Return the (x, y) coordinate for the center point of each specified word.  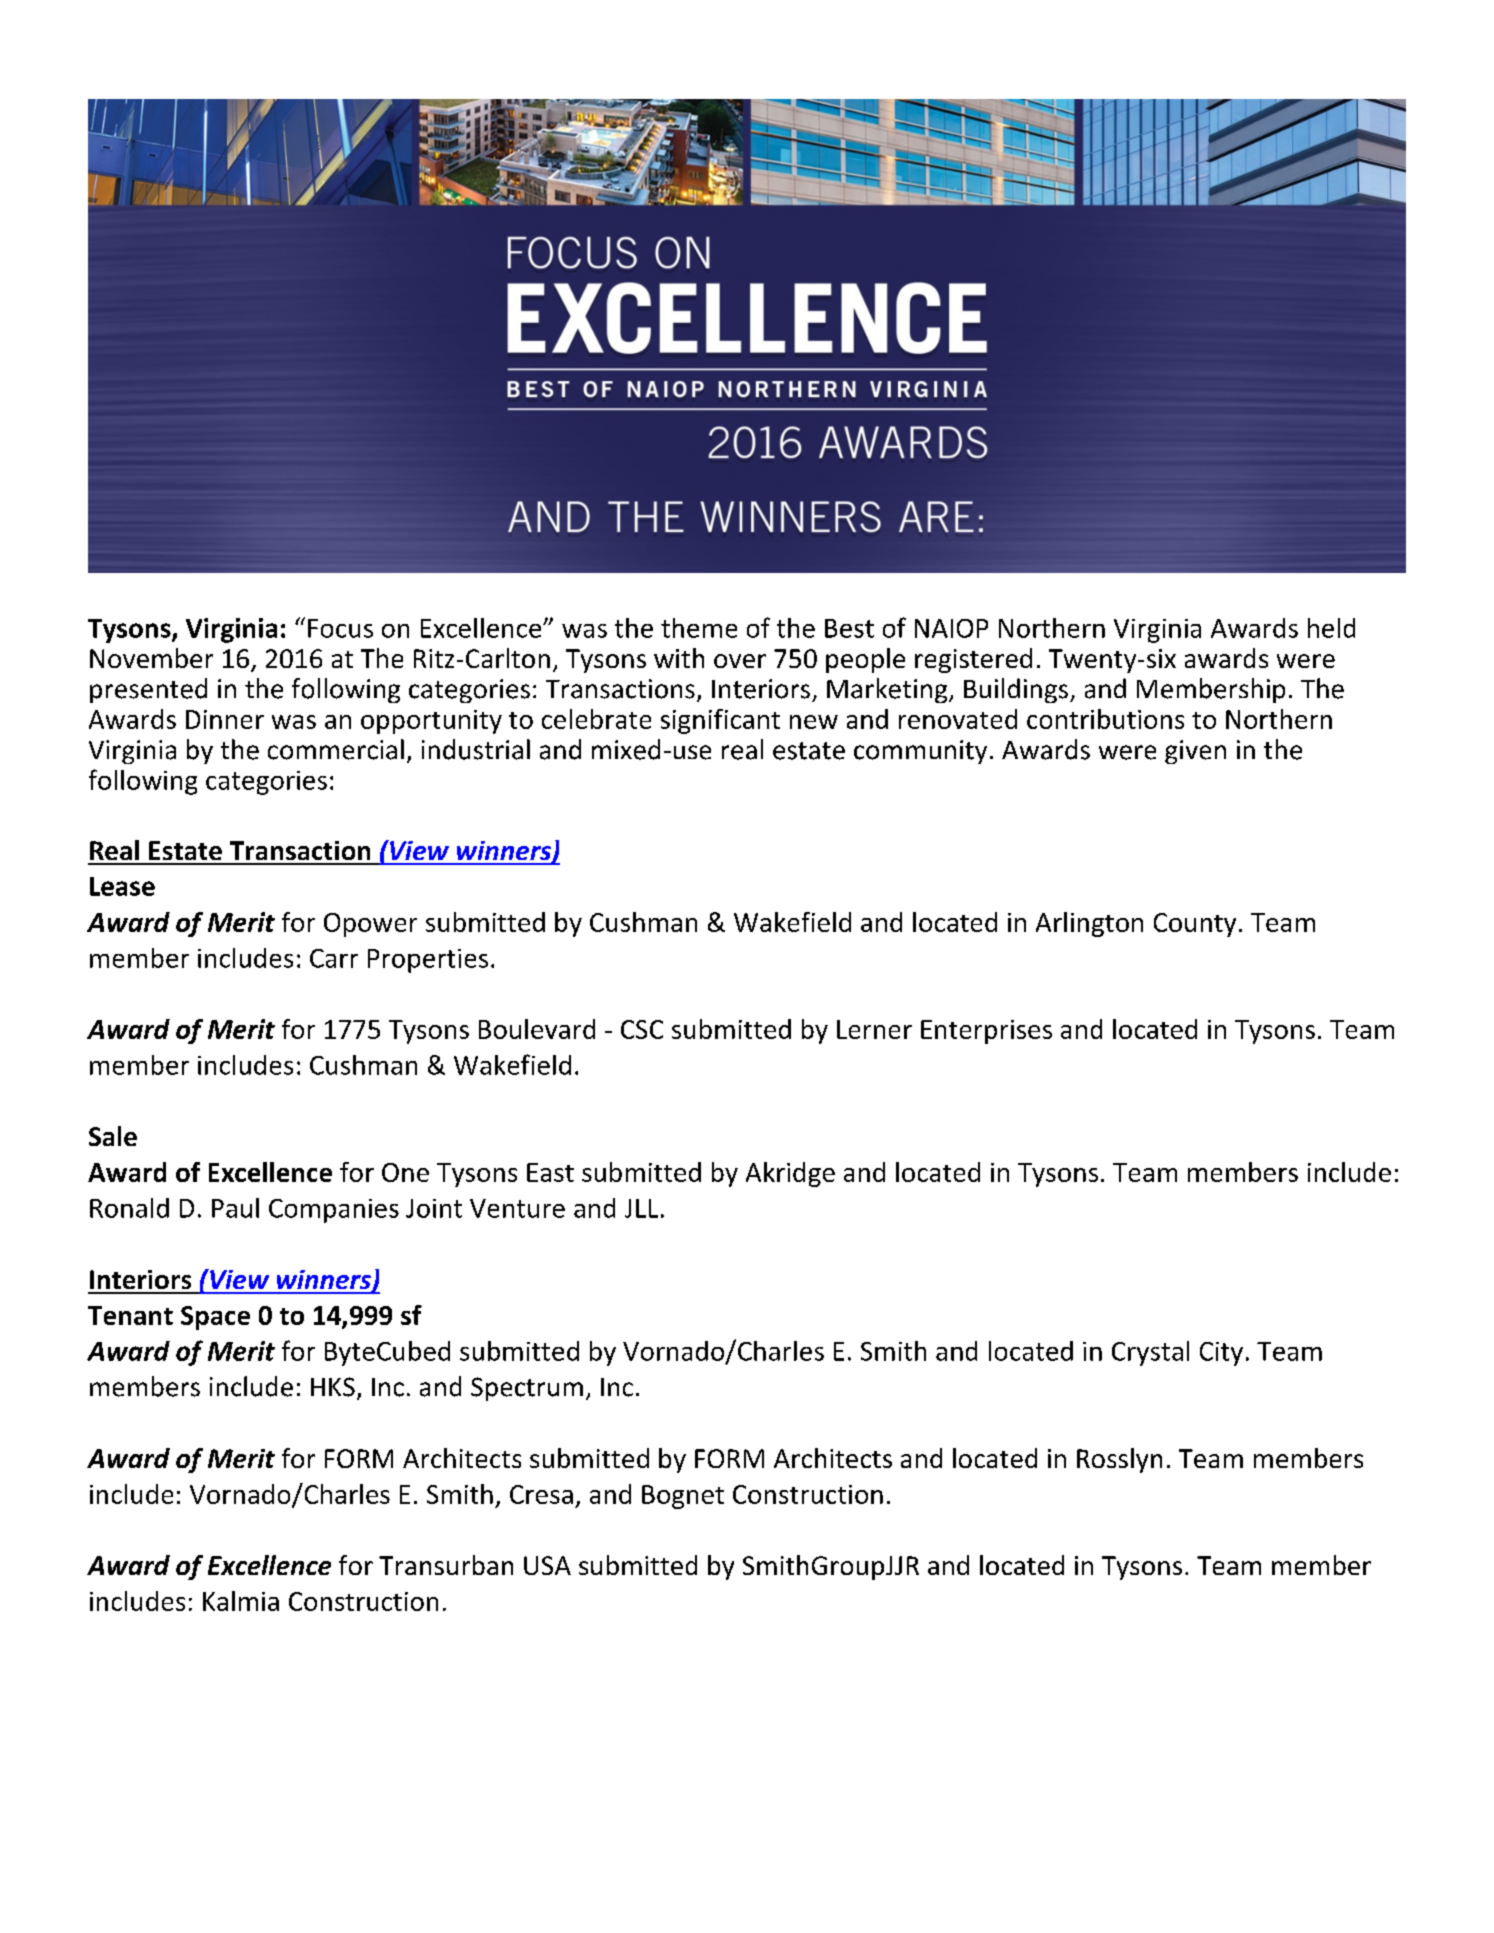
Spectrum (527, 1389)
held (1331, 628)
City (1221, 1354)
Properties (428, 961)
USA (547, 1565)
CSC (642, 1029)
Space (215, 1318)
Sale (113, 1136)
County (1195, 925)
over (740, 661)
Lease (122, 886)
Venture (517, 1208)
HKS (333, 1387)
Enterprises (986, 1032)
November (151, 658)
